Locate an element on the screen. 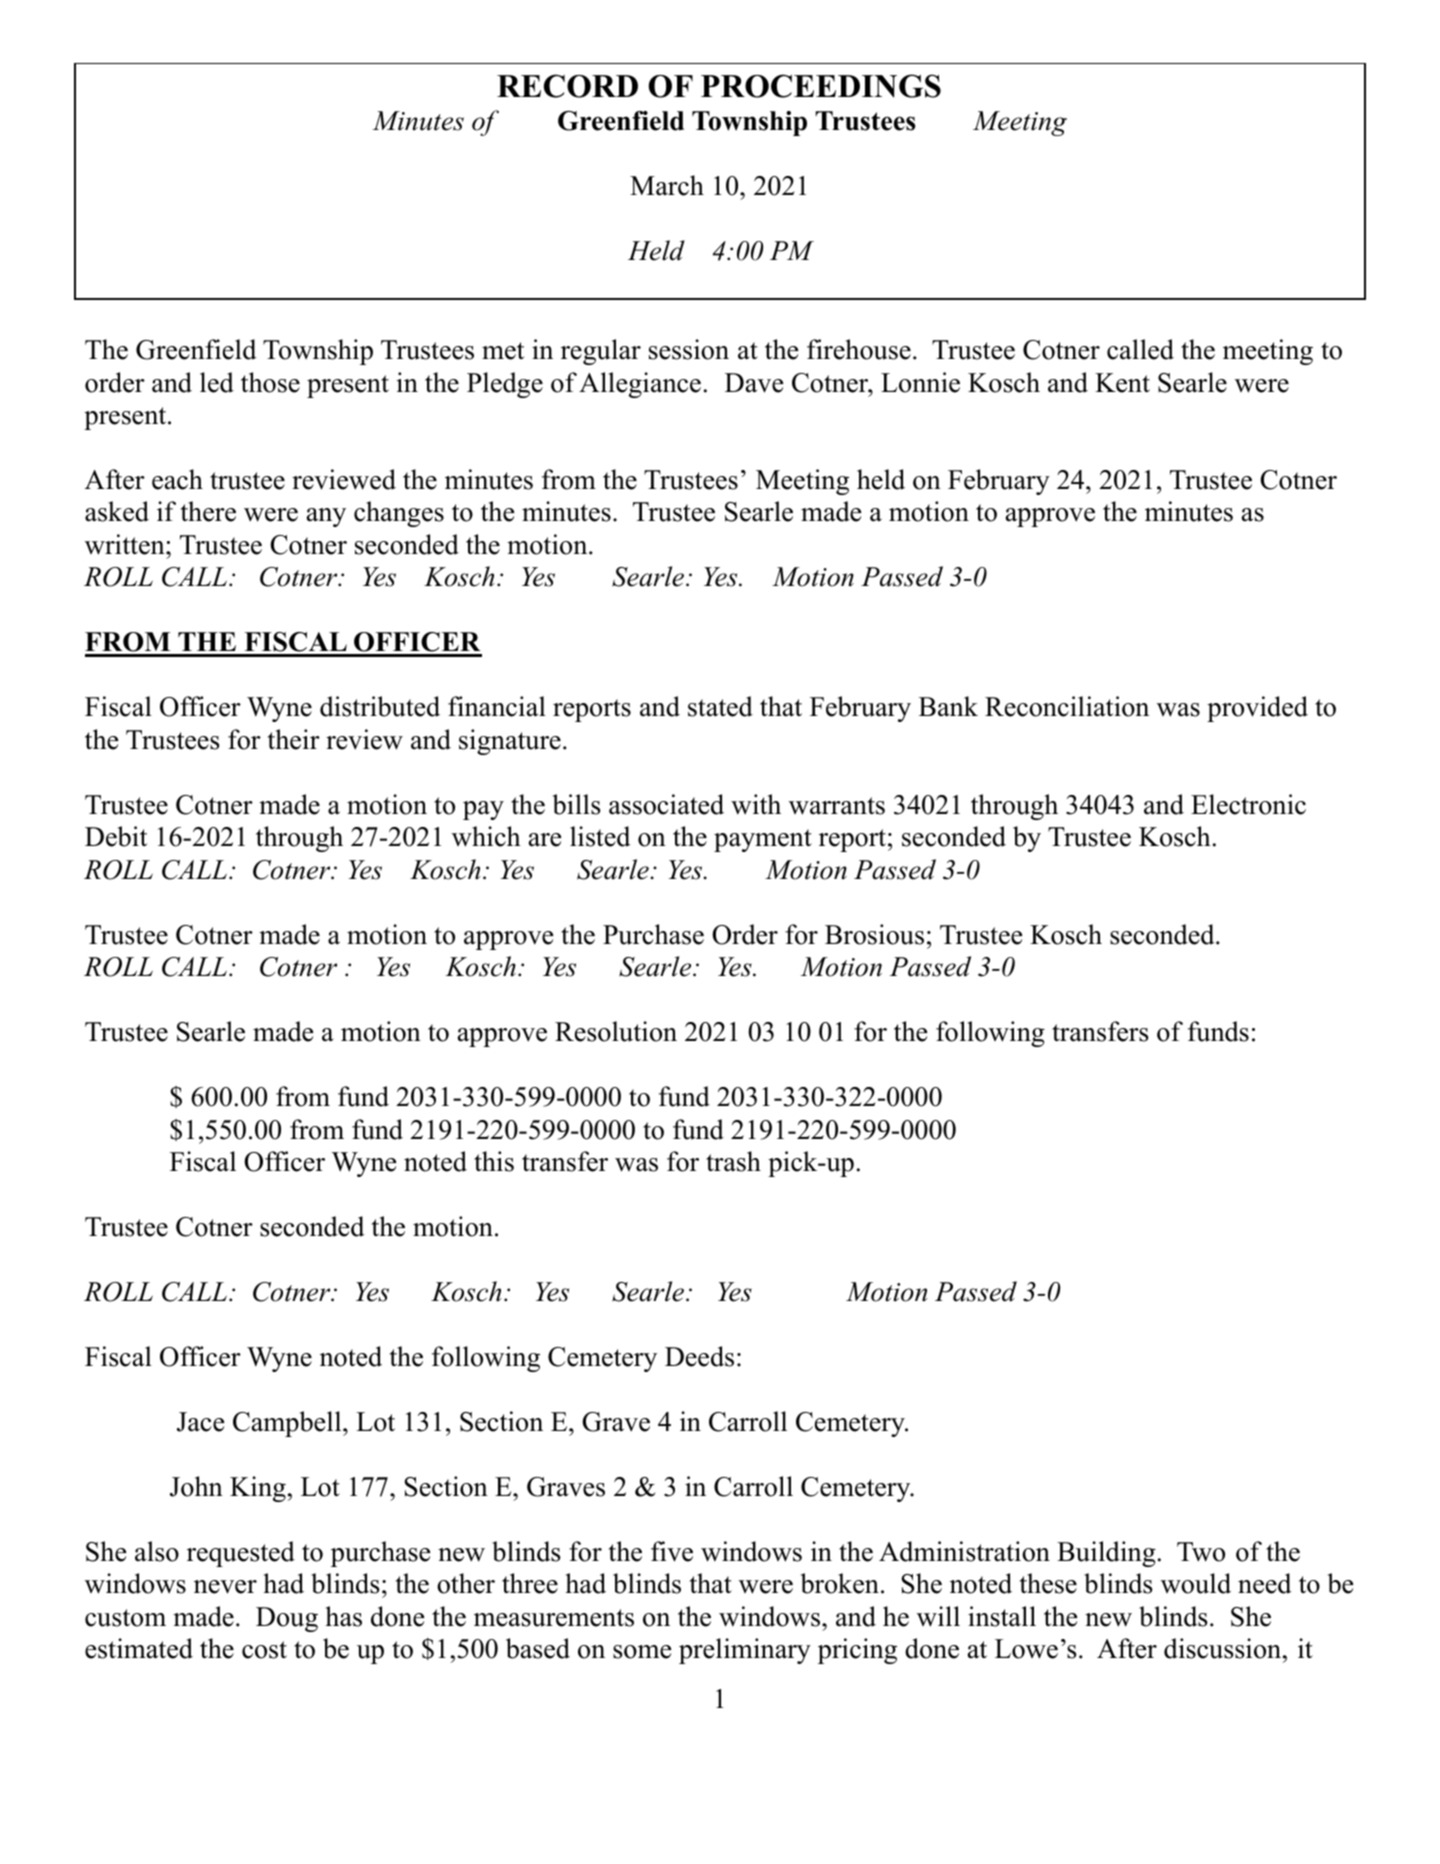 This screenshot has width=1440, height=1864. Electronic is located at coordinates (1248, 804).
